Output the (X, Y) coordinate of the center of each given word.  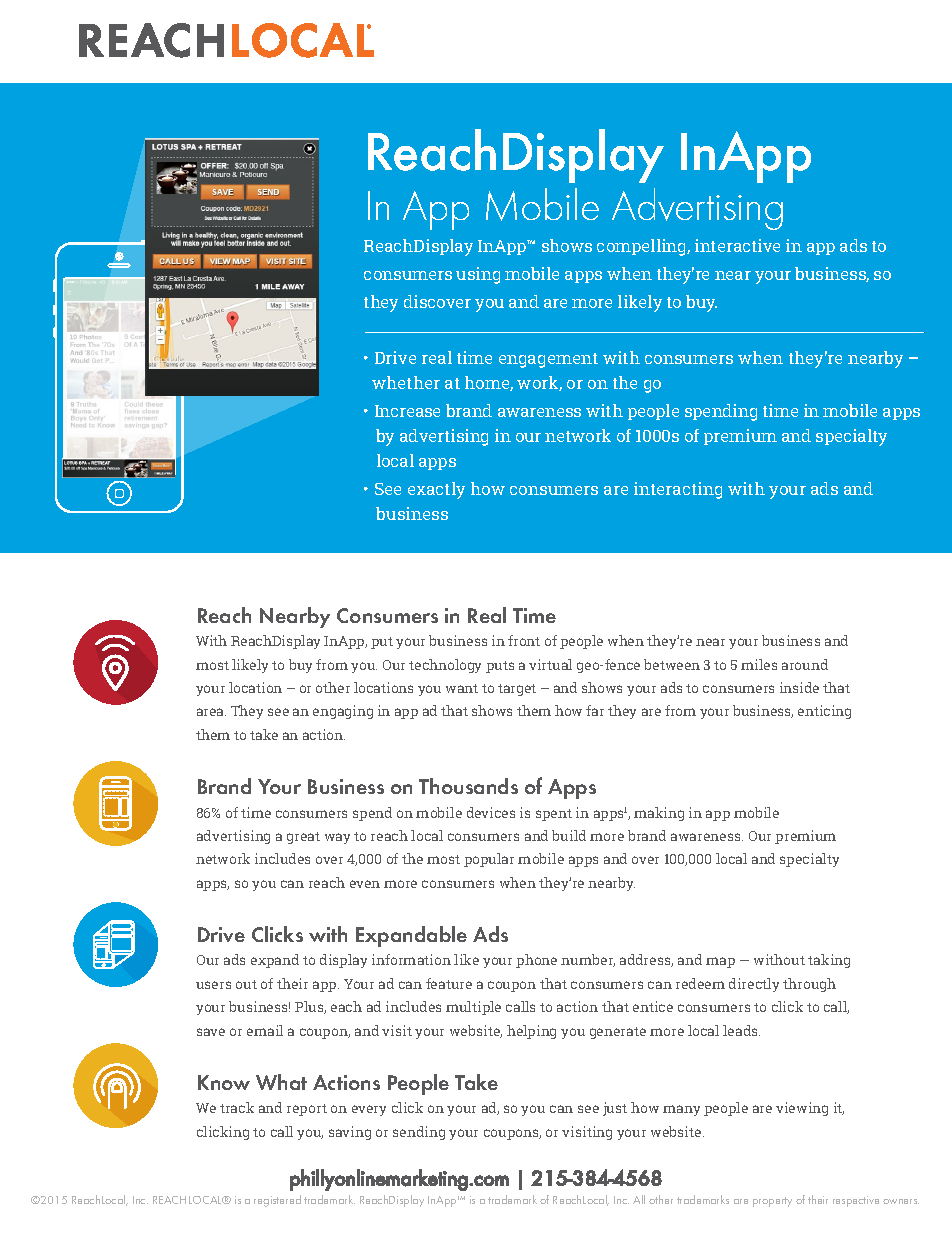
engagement (548, 360)
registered (277, 1201)
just (615, 1109)
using (478, 275)
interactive (737, 245)
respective (856, 1201)
